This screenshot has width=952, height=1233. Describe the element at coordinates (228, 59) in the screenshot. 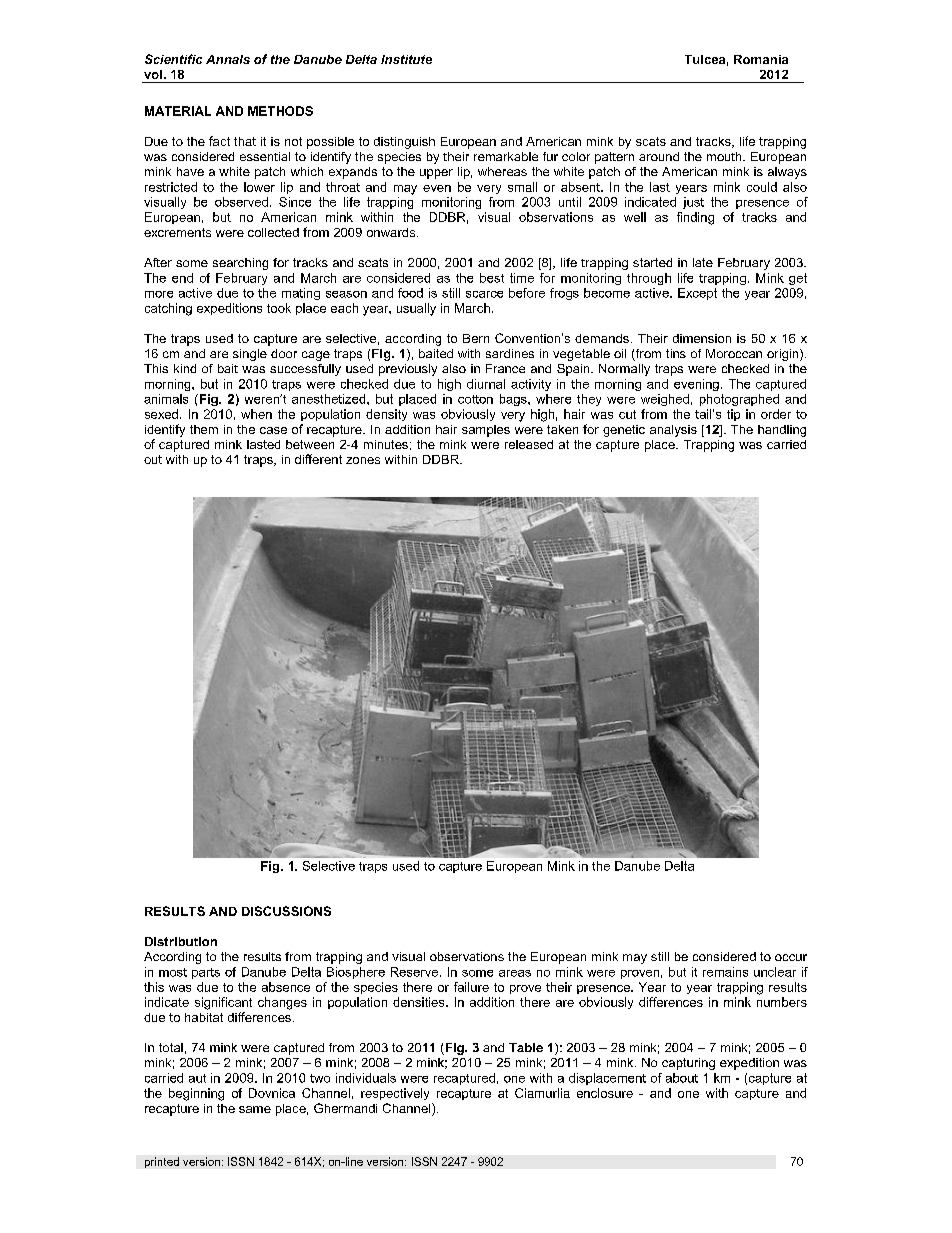

I see `Annals` at that location.
